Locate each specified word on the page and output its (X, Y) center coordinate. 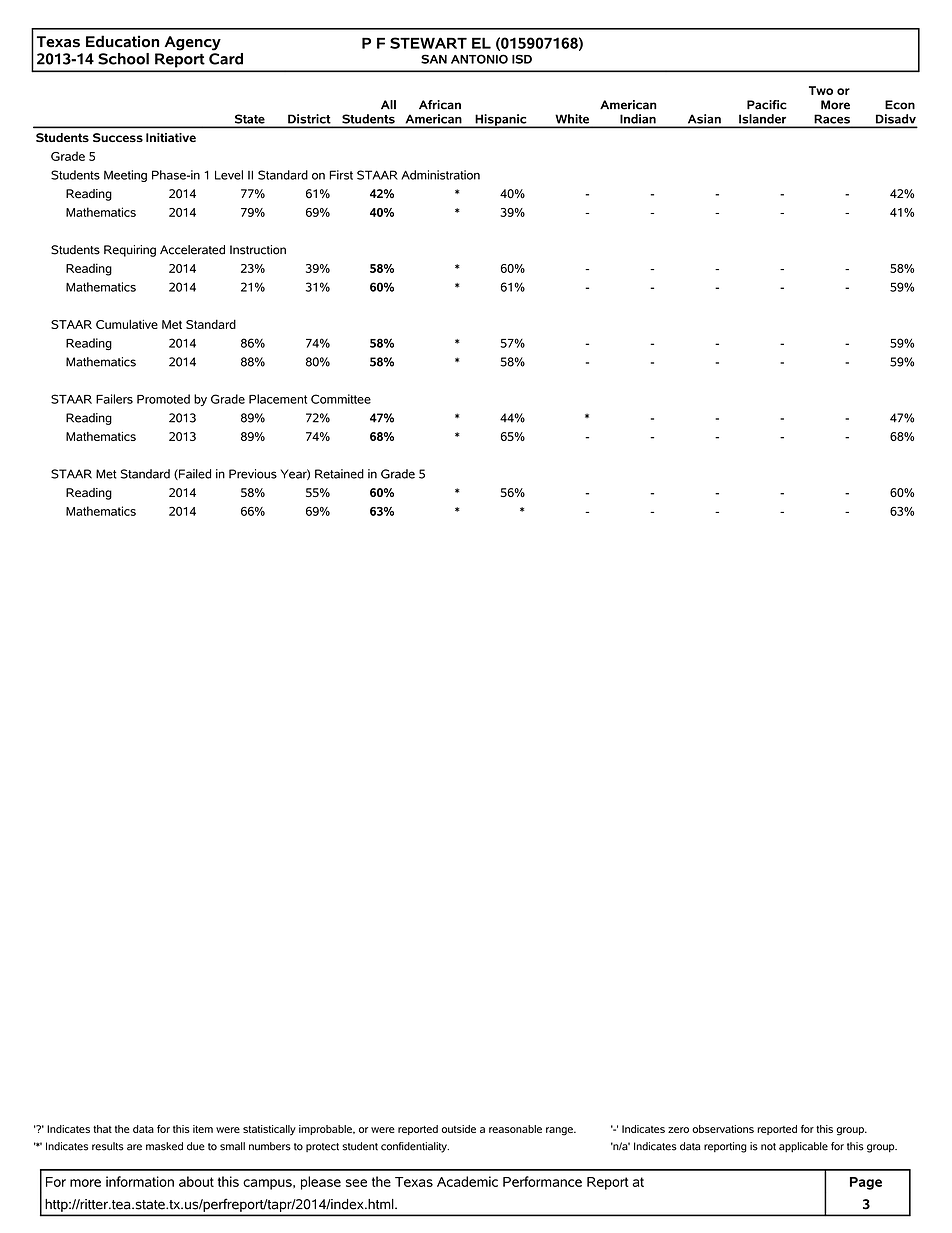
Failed (194, 474)
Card (226, 57)
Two (821, 90)
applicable (803, 1147)
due (196, 1146)
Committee (341, 399)
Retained (339, 474)
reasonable (515, 1129)
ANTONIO (479, 59)
